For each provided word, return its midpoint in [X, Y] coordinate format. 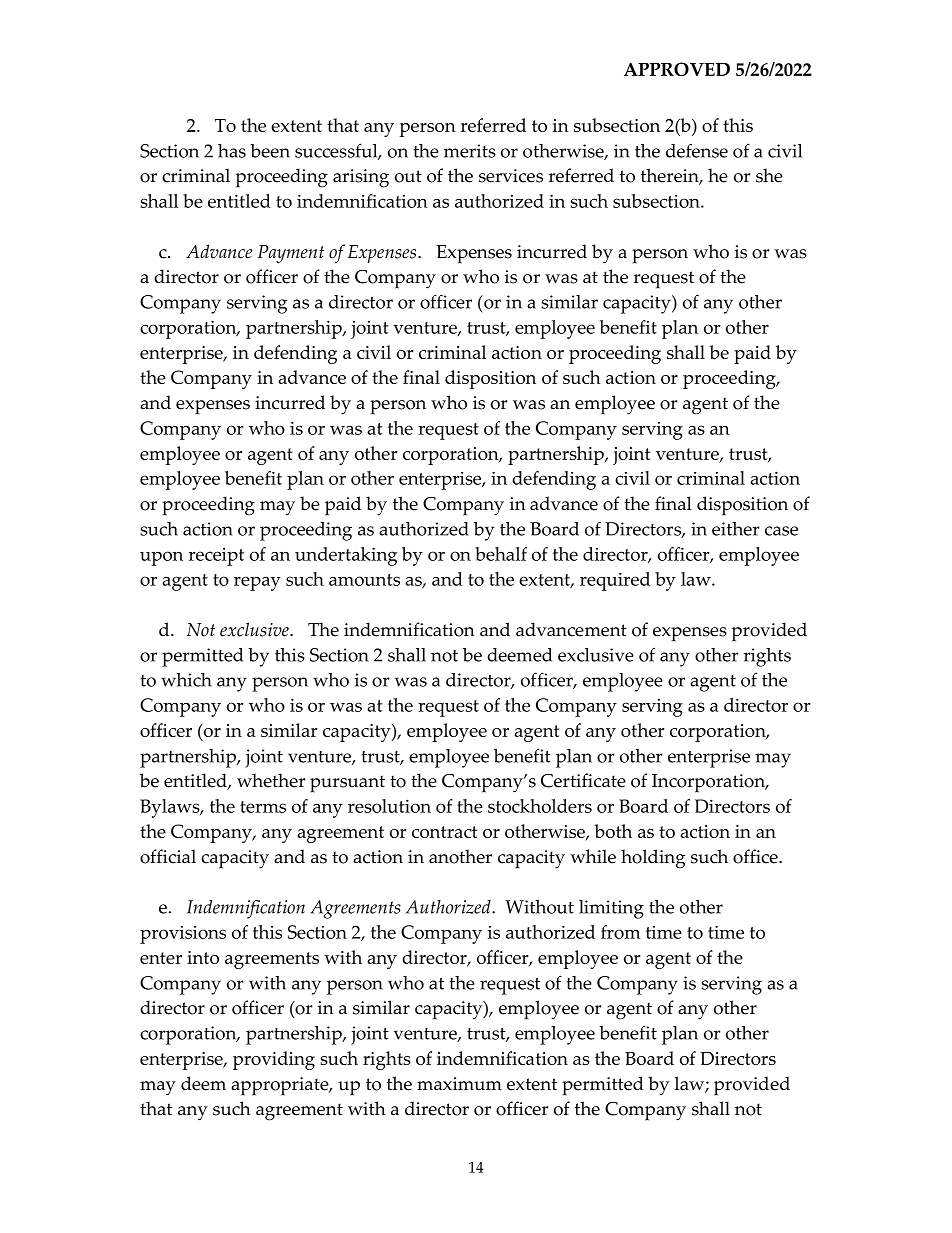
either [735, 529]
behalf [501, 554]
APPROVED [677, 69]
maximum [459, 1084]
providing [274, 1060]
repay [257, 583]
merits [470, 151]
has [232, 151]
